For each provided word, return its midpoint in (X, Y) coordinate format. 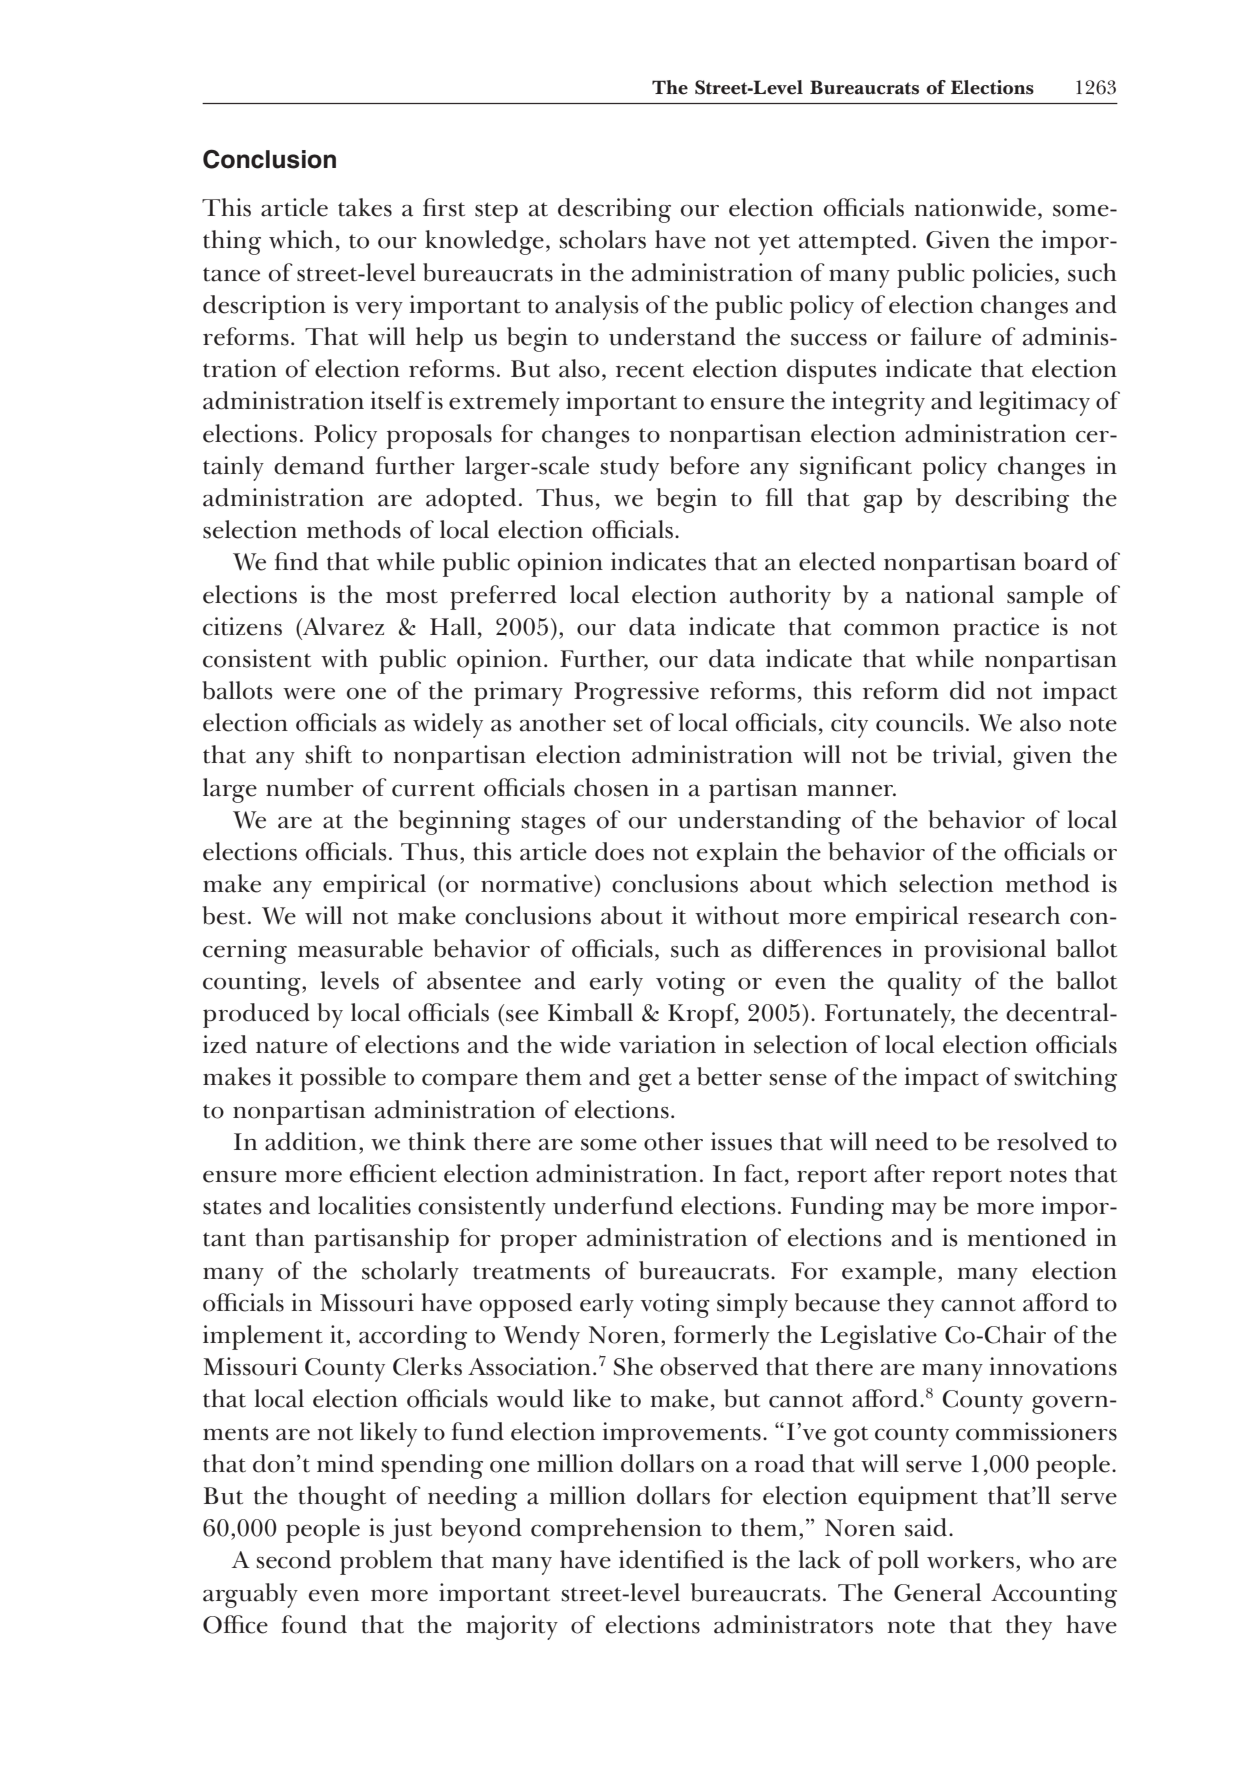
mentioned (1027, 1237)
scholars (602, 239)
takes (365, 207)
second (293, 1559)
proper (538, 1243)
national (950, 594)
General (937, 1592)
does (619, 851)
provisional (985, 951)
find (296, 561)
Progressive (636, 693)
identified (671, 1559)
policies (1012, 275)
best (224, 915)
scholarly (410, 1273)
